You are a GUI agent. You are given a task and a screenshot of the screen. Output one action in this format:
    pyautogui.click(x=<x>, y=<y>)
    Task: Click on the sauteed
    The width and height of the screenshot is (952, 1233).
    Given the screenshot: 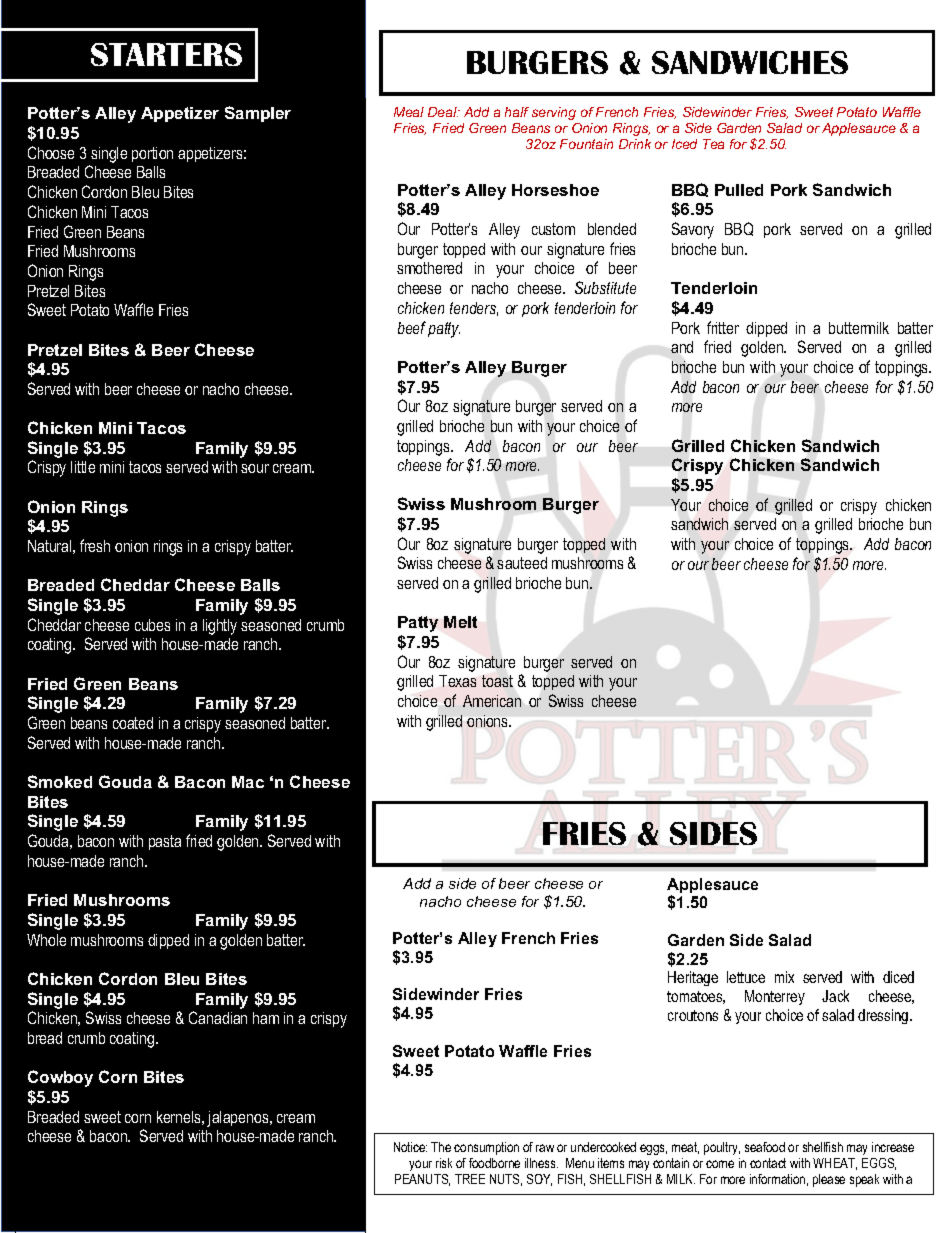 What is the action you would take?
    pyautogui.click(x=522, y=563)
